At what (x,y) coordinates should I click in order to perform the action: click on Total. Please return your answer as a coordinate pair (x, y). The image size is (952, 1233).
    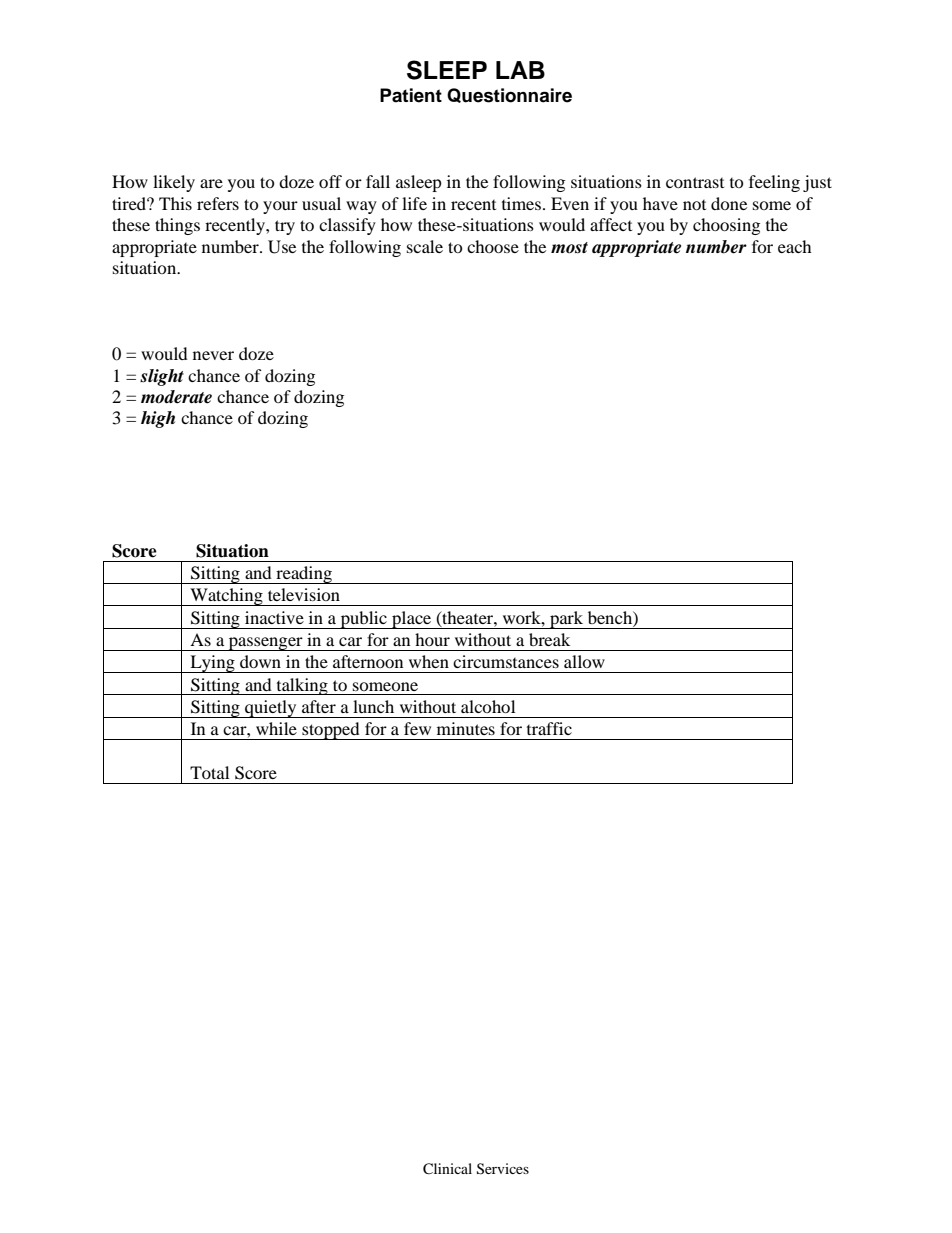
    Looking at the image, I should click on (209, 772).
